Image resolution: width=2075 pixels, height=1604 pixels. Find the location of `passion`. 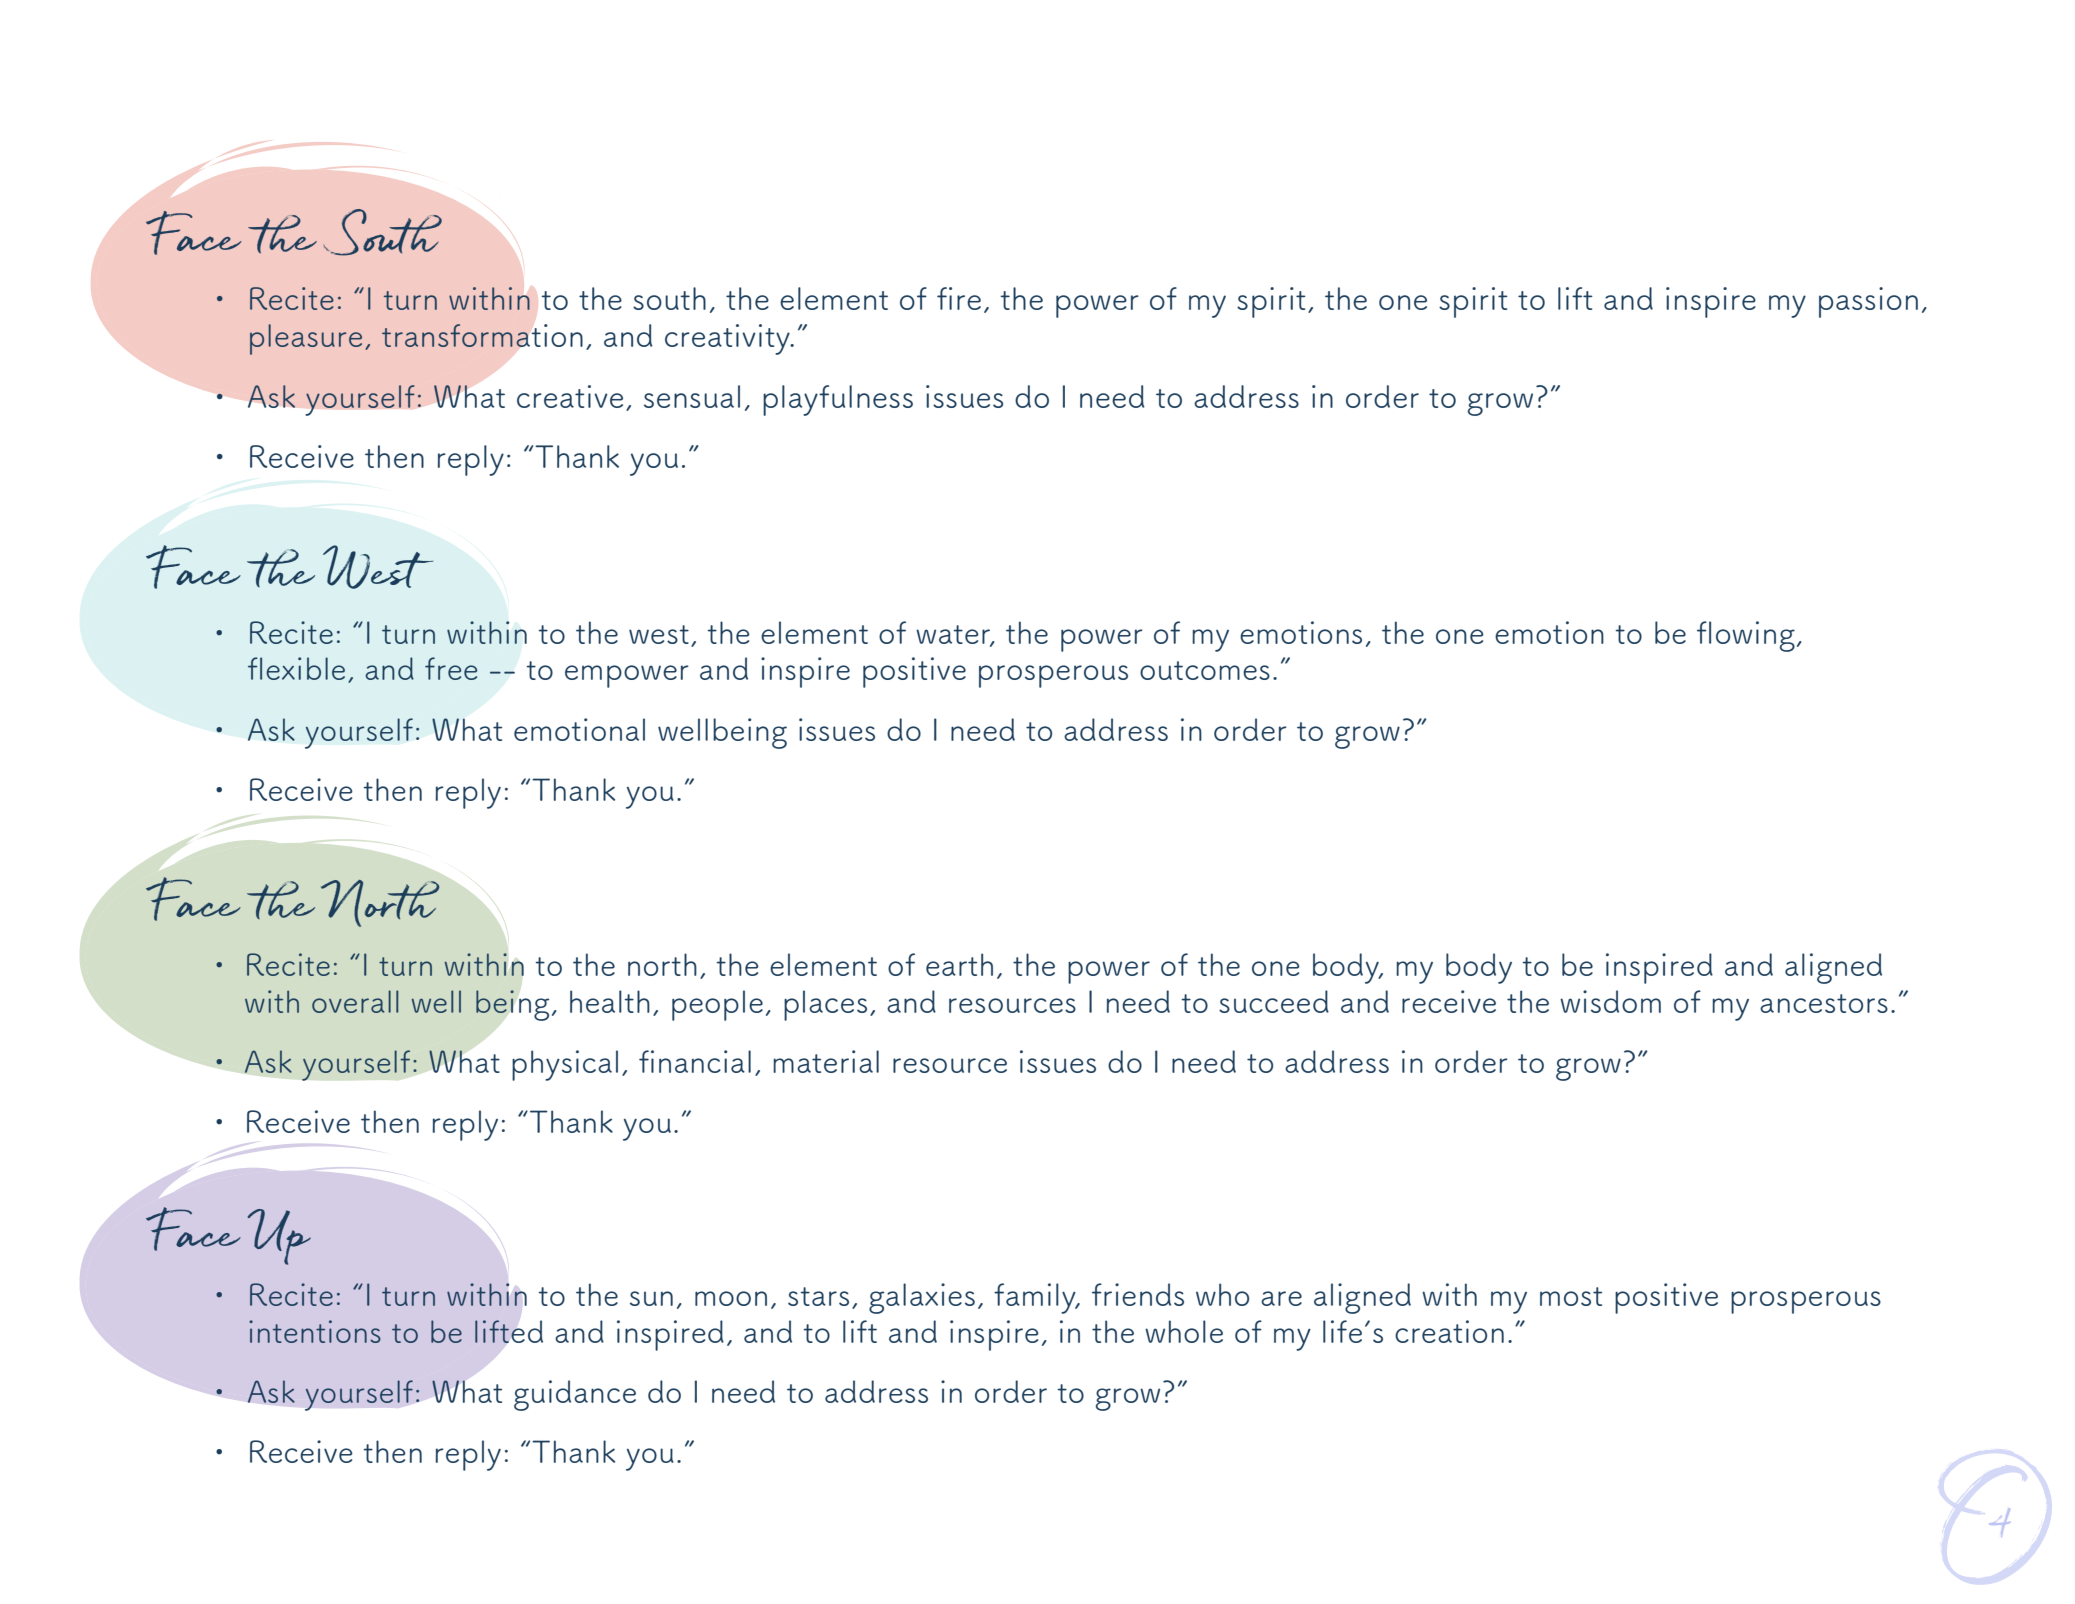

passion is located at coordinates (1868, 302).
